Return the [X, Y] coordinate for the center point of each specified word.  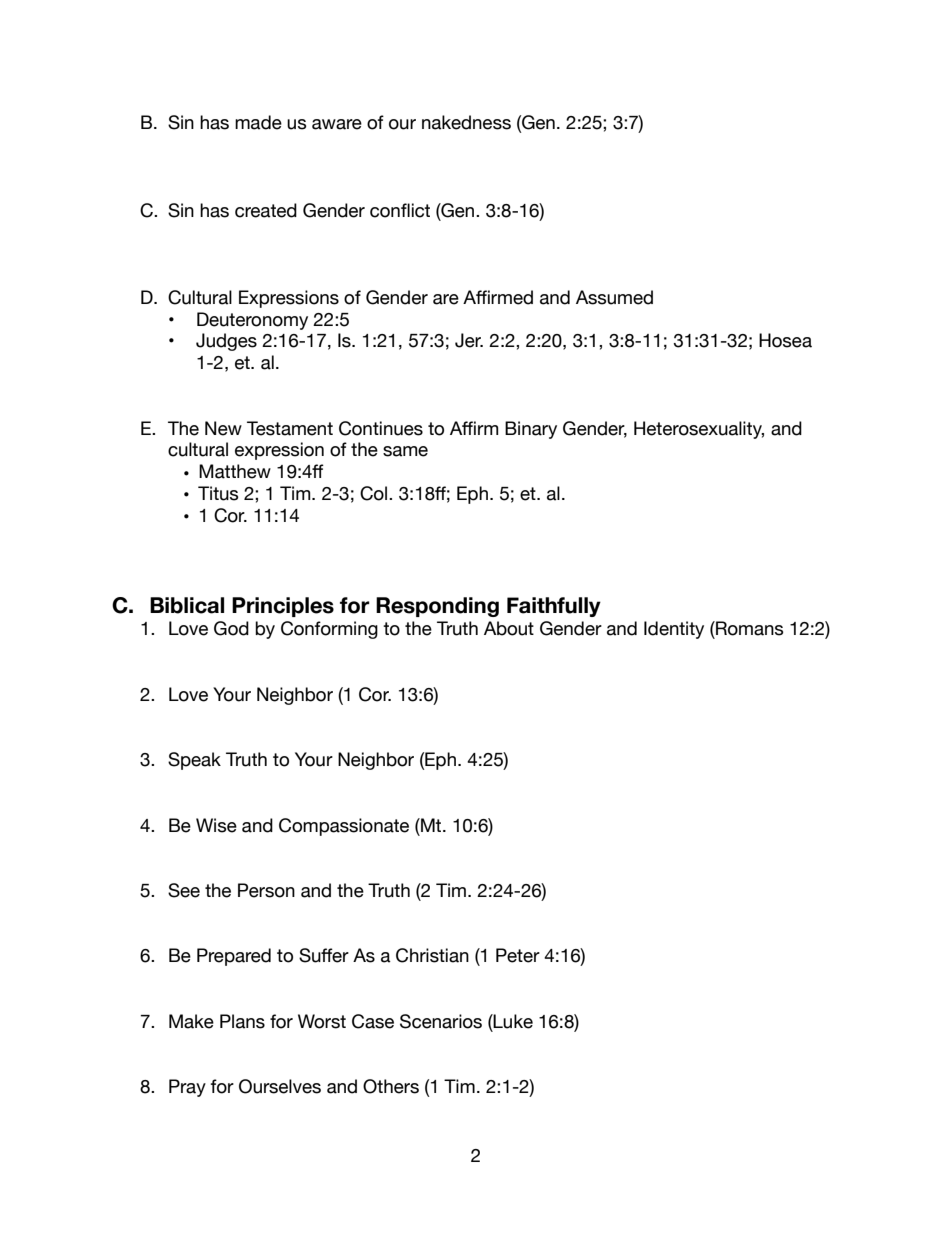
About [509, 628]
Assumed [614, 297]
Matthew [235, 471]
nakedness [466, 122]
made [258, 122]
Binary [531, 430]
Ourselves [280, 1086]
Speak [194, 761]
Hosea [785, 340]
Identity [674, 630]
